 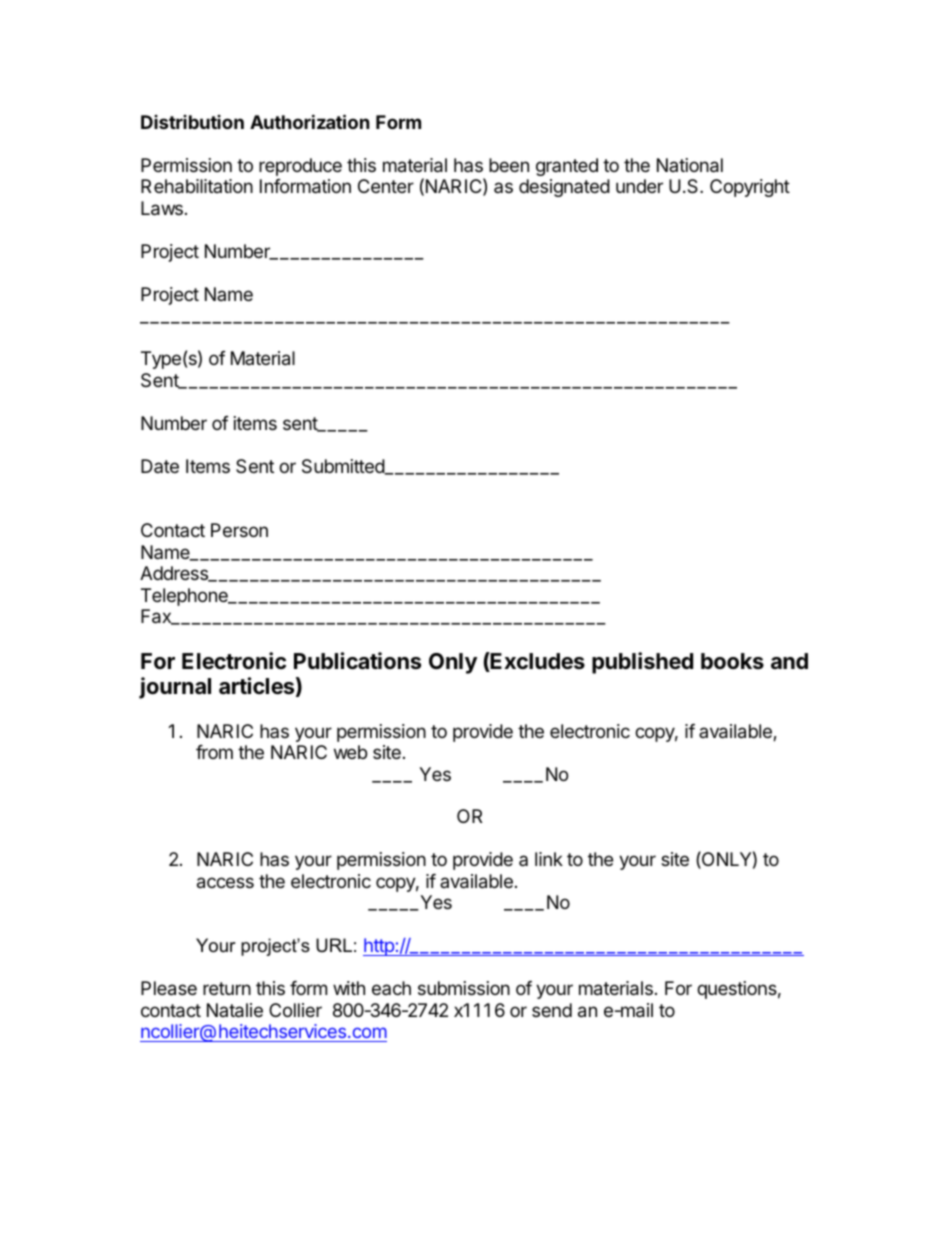 What do you see at coordinates (537, 662) in the page?
I see `Excludes` at bounding box center [537, 662].
